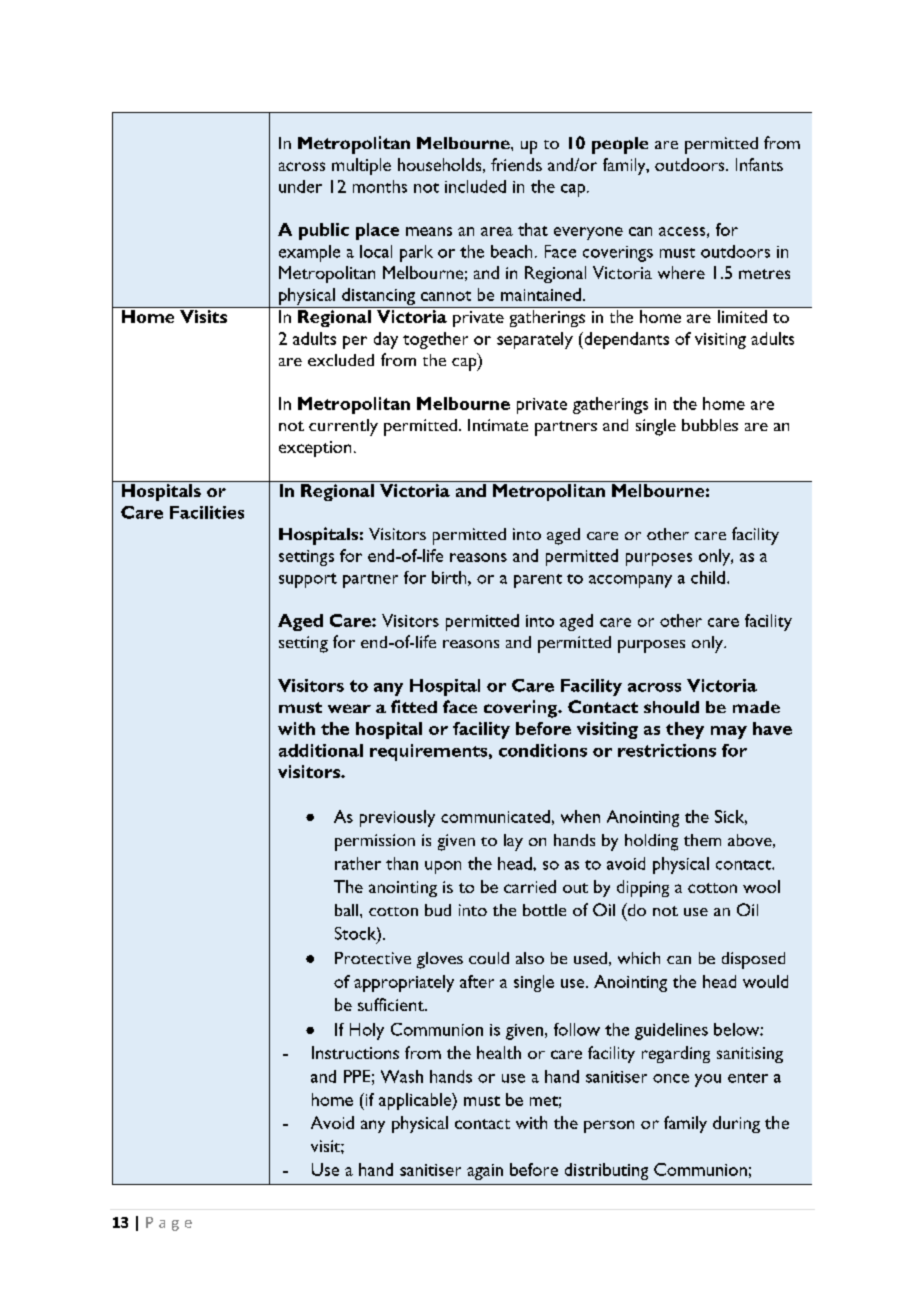 The height and width of the page is (1308, 924). Describe the element at coordinates (355, 1052) in the page. I see `Instructions` at that location.
